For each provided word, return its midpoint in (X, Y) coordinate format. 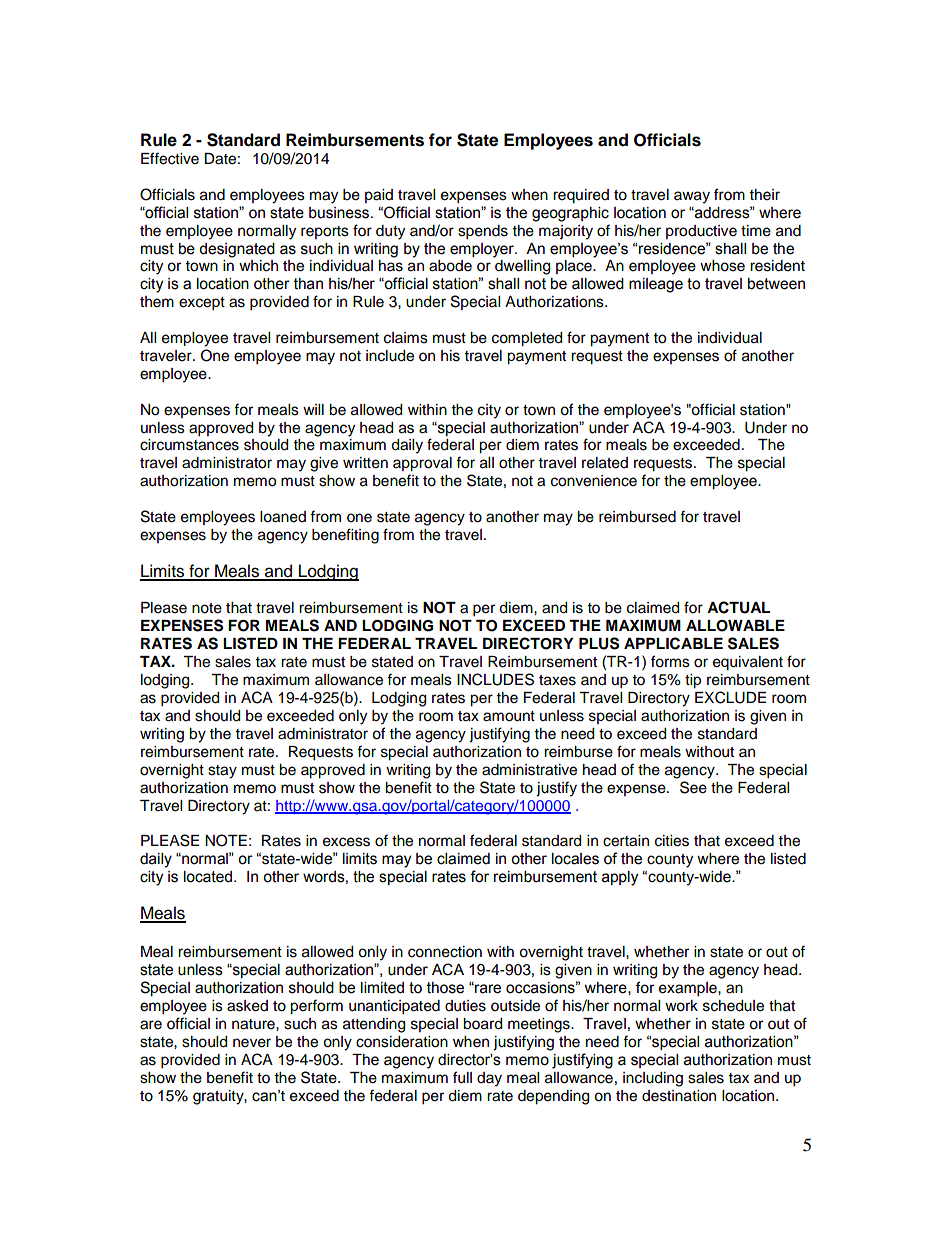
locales (575, 859)
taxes (557, 680)
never (252, 1043)
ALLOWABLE (735, 626)
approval (422, 464)
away (692, 197)
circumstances (189, 445)
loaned (283, 517)
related (605, 463)
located (209, 877)
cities (672, 841)
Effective (170, 158)
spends (483, 232)
